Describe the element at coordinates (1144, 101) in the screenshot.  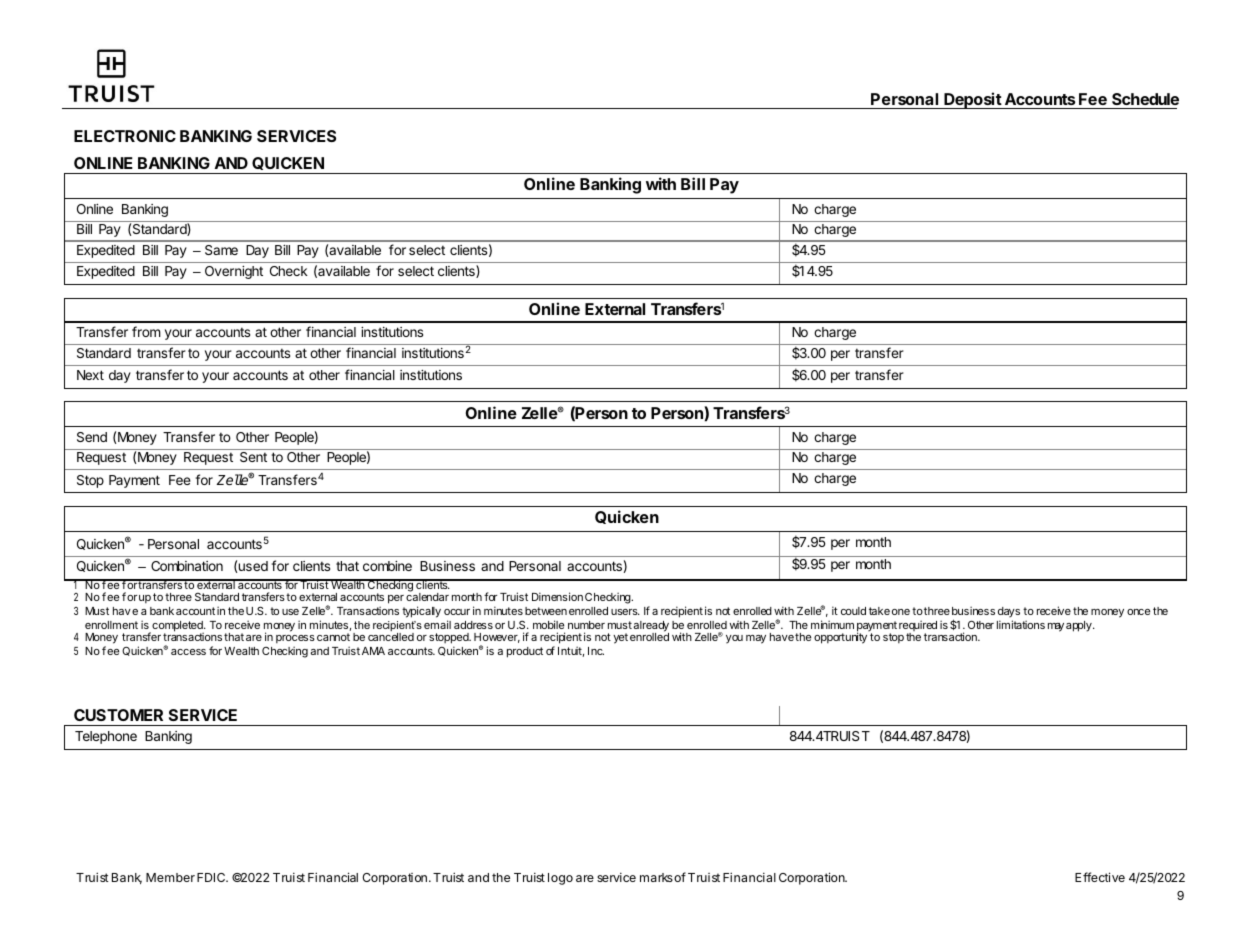
I see `Schedule` at that location.
